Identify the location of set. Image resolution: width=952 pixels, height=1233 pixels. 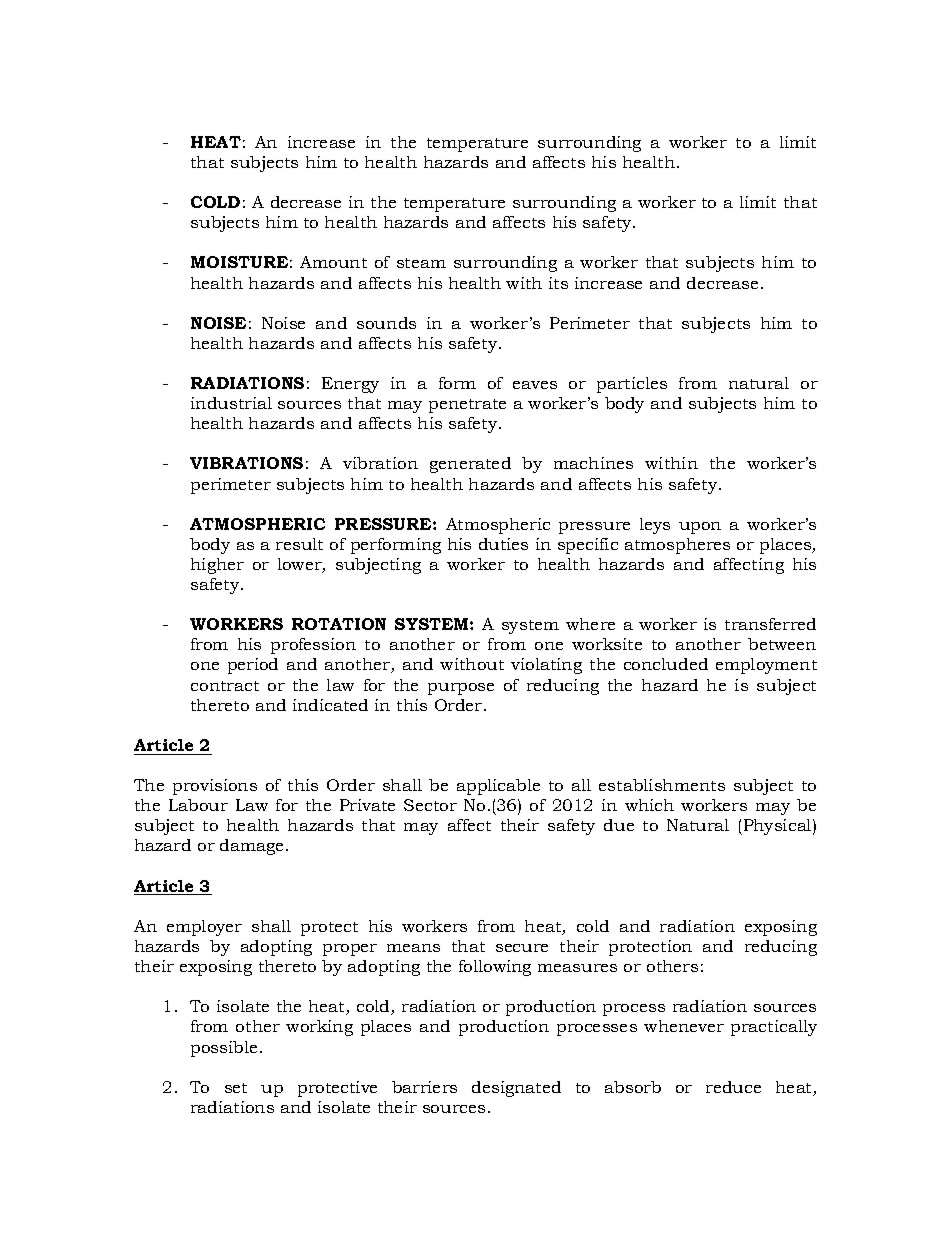
(236, 1088).
